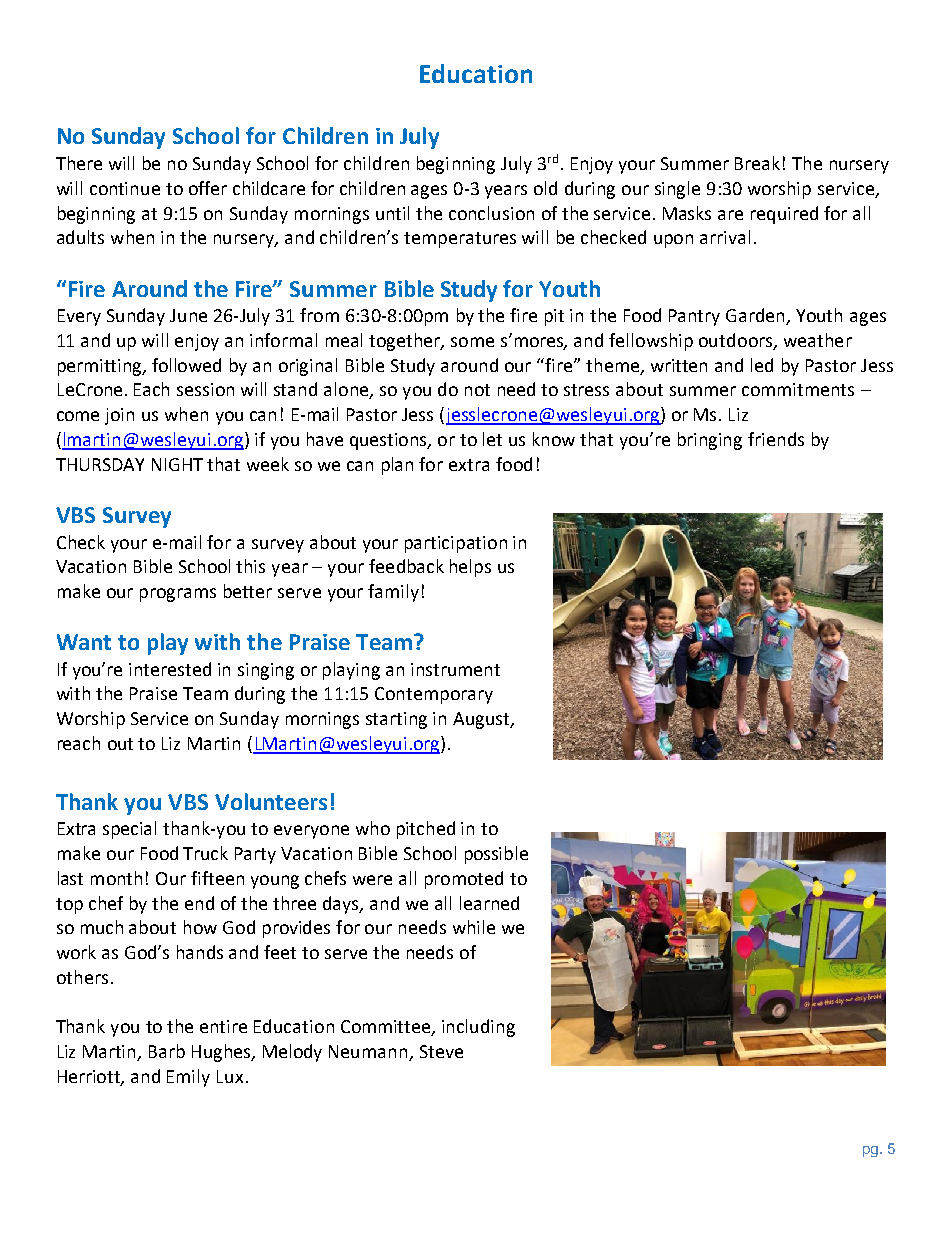  What do you see at coordinates (178, 595) in the image?
I see `programs` at bounding box center [178, 595].
